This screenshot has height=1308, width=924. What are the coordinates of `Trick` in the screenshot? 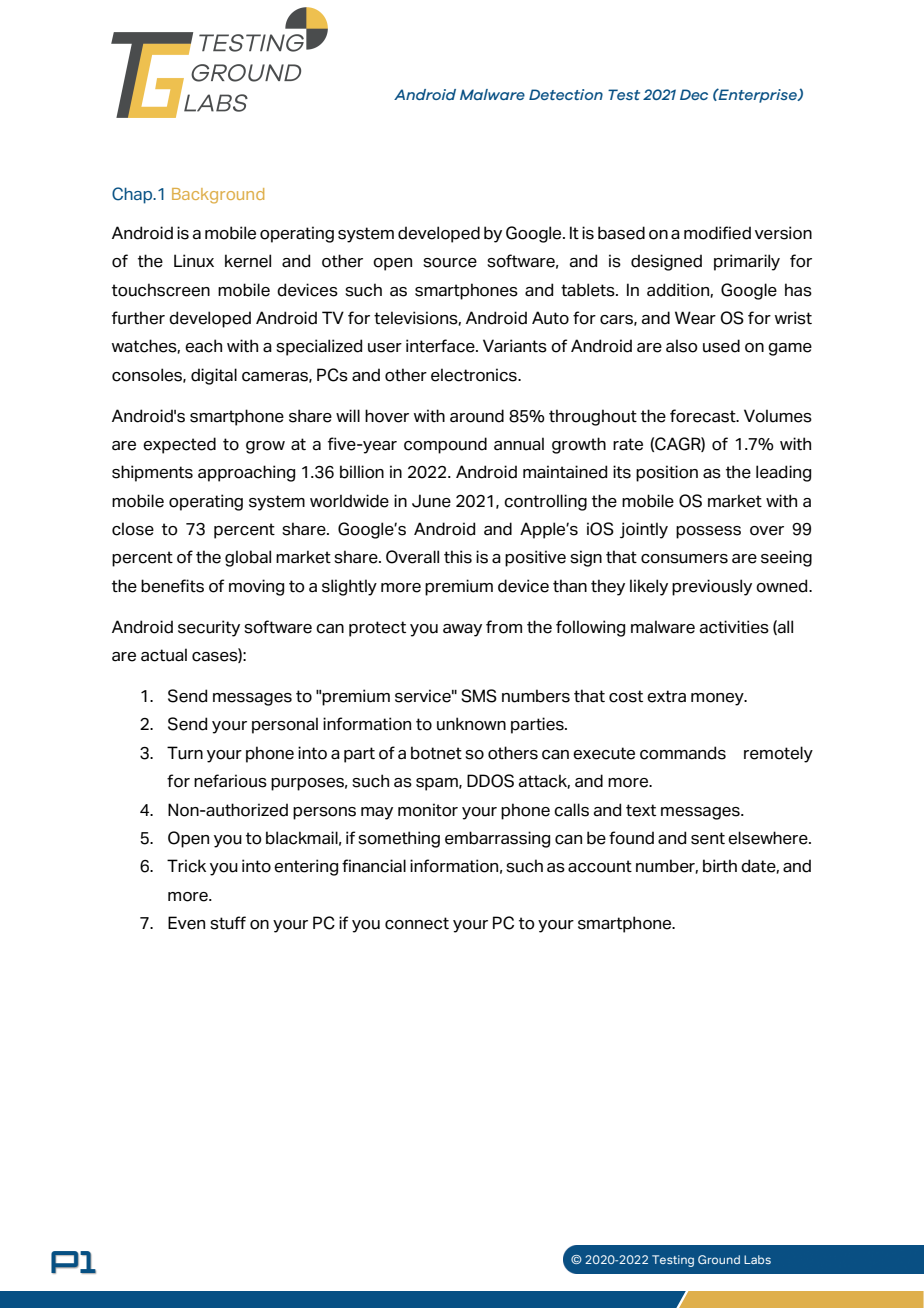 It's located at (186, 866).
